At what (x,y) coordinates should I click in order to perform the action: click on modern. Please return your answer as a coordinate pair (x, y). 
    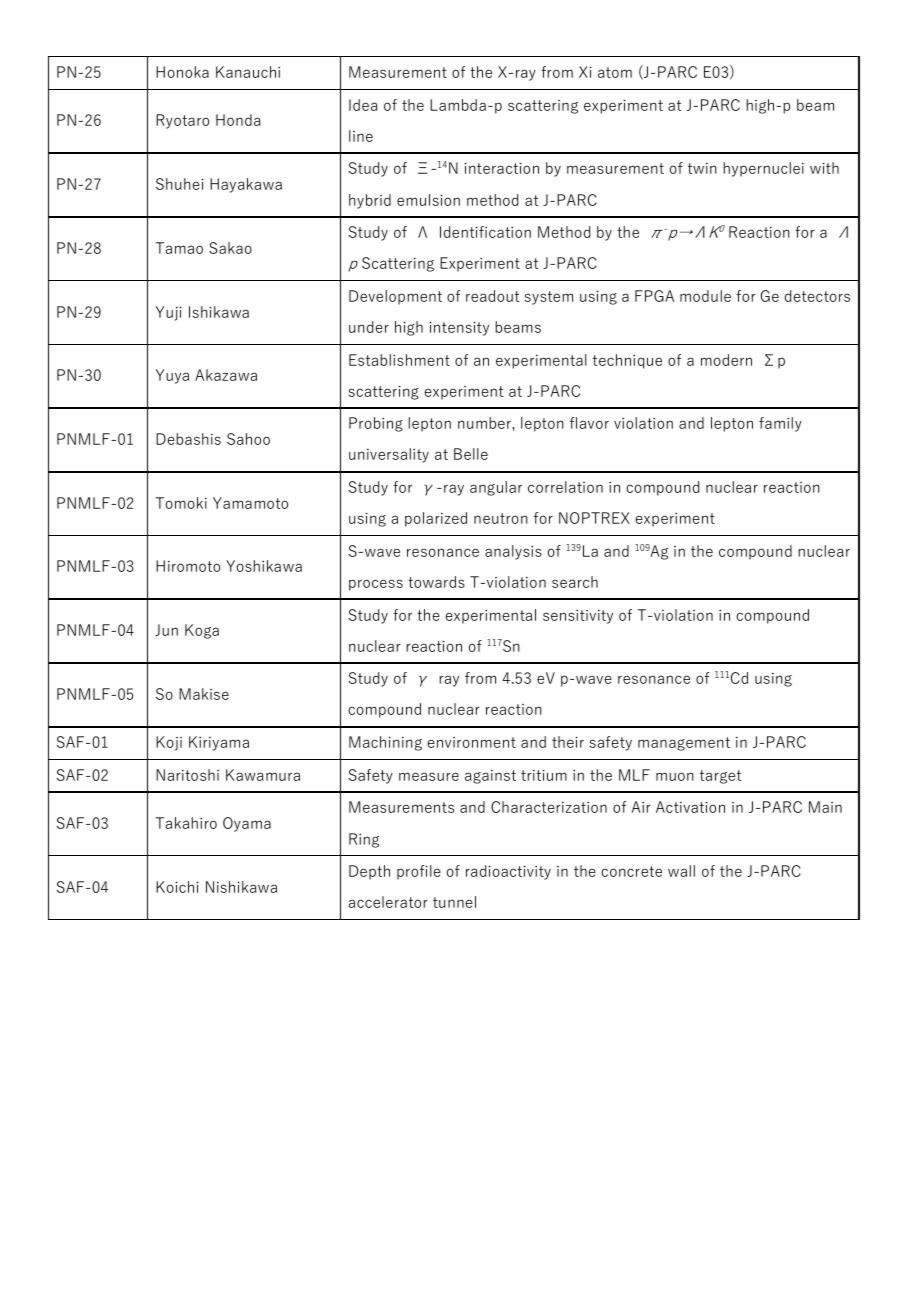
    Looking at the image, I should click on (726, 360).
